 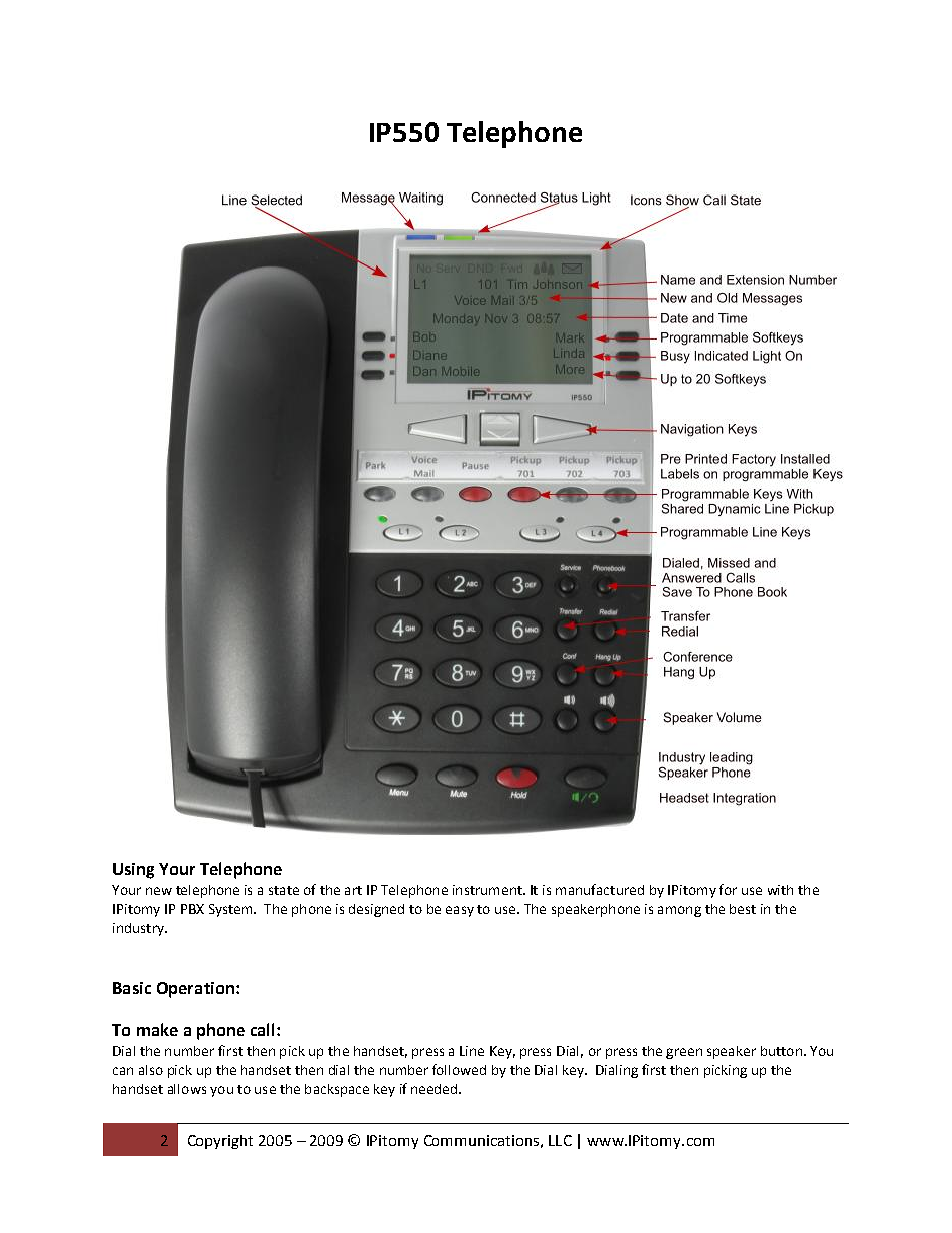 I want to click on Operation, so click(x=195, y=990).
